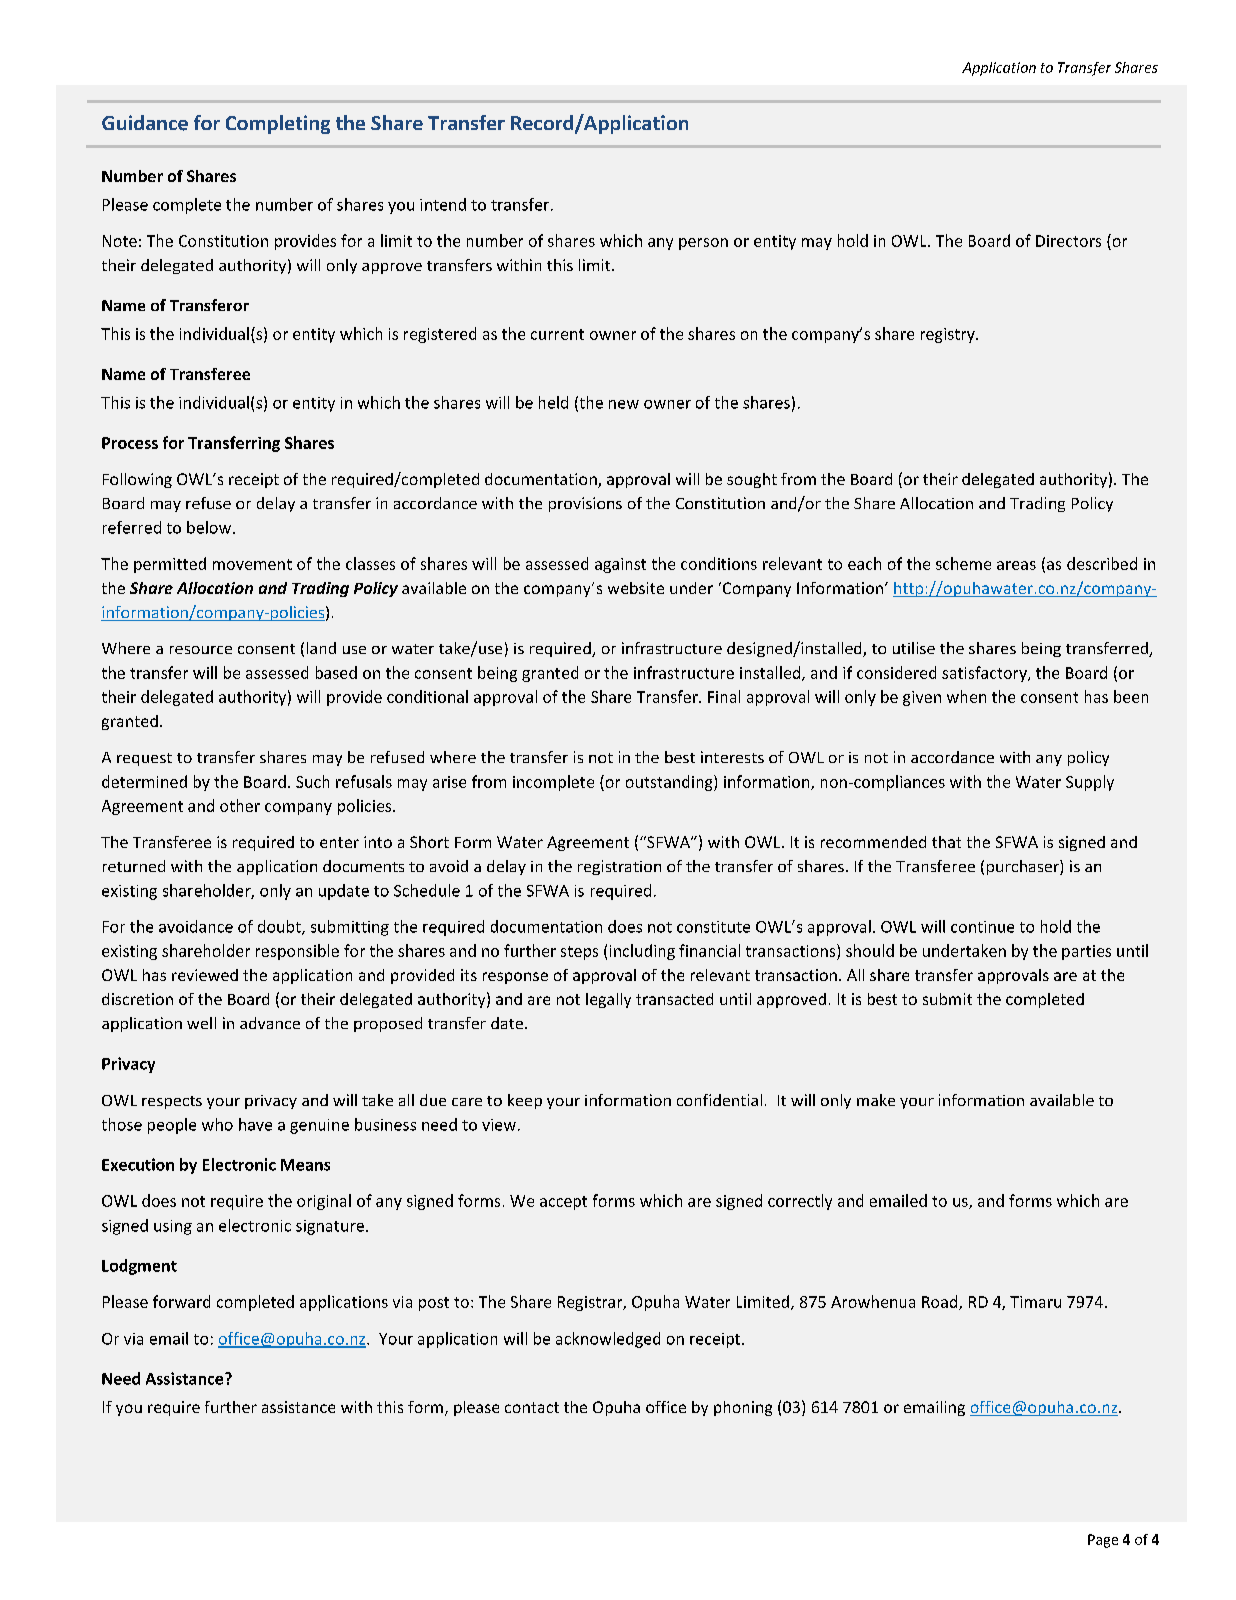  Describe the element at coordinates (1068, 241) in the document. I see `Directors` at that location.
